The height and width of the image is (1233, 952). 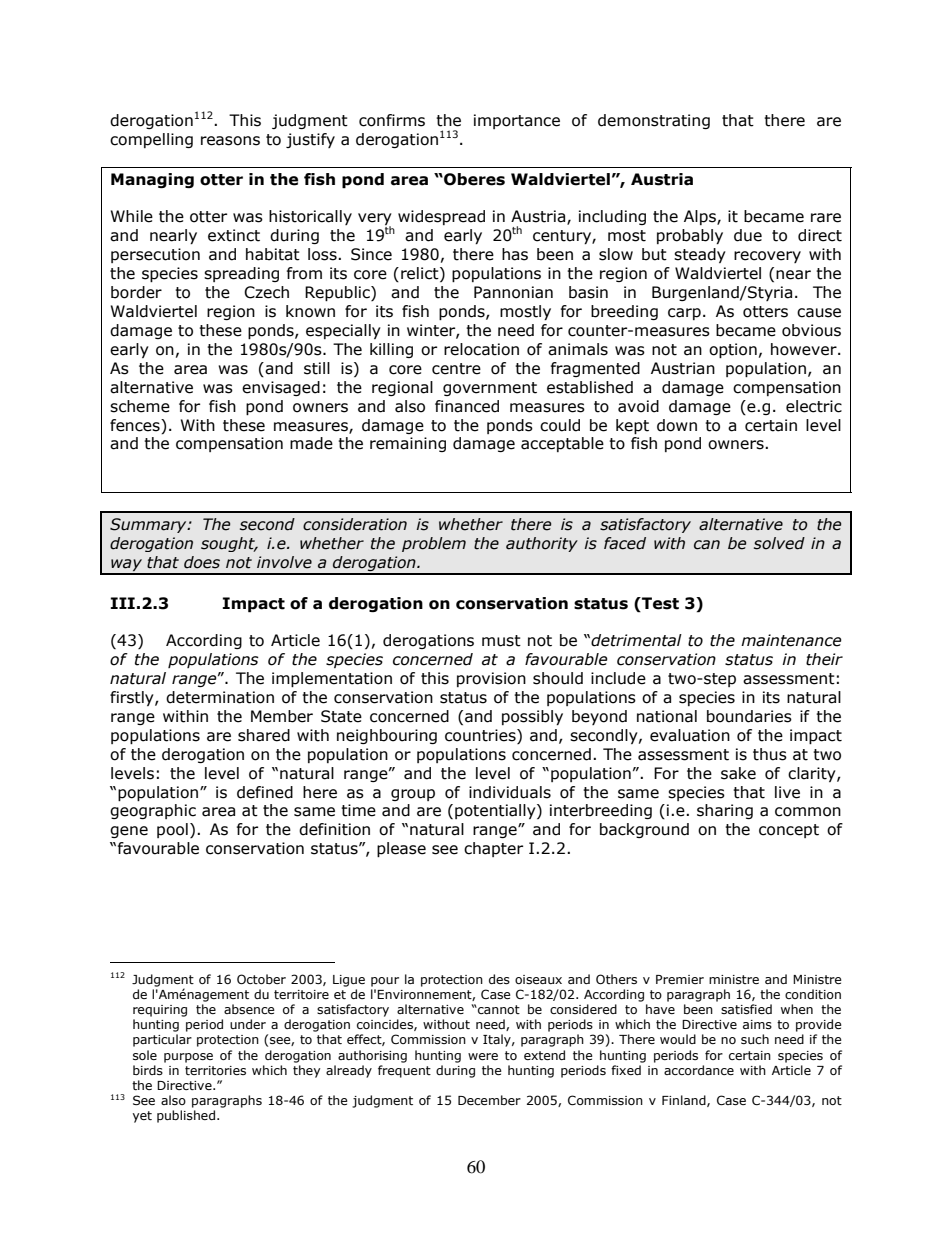 What do you see at coordinates (215, 1070) in the image?
I see `territories` at bounding box center [215, 1070].
